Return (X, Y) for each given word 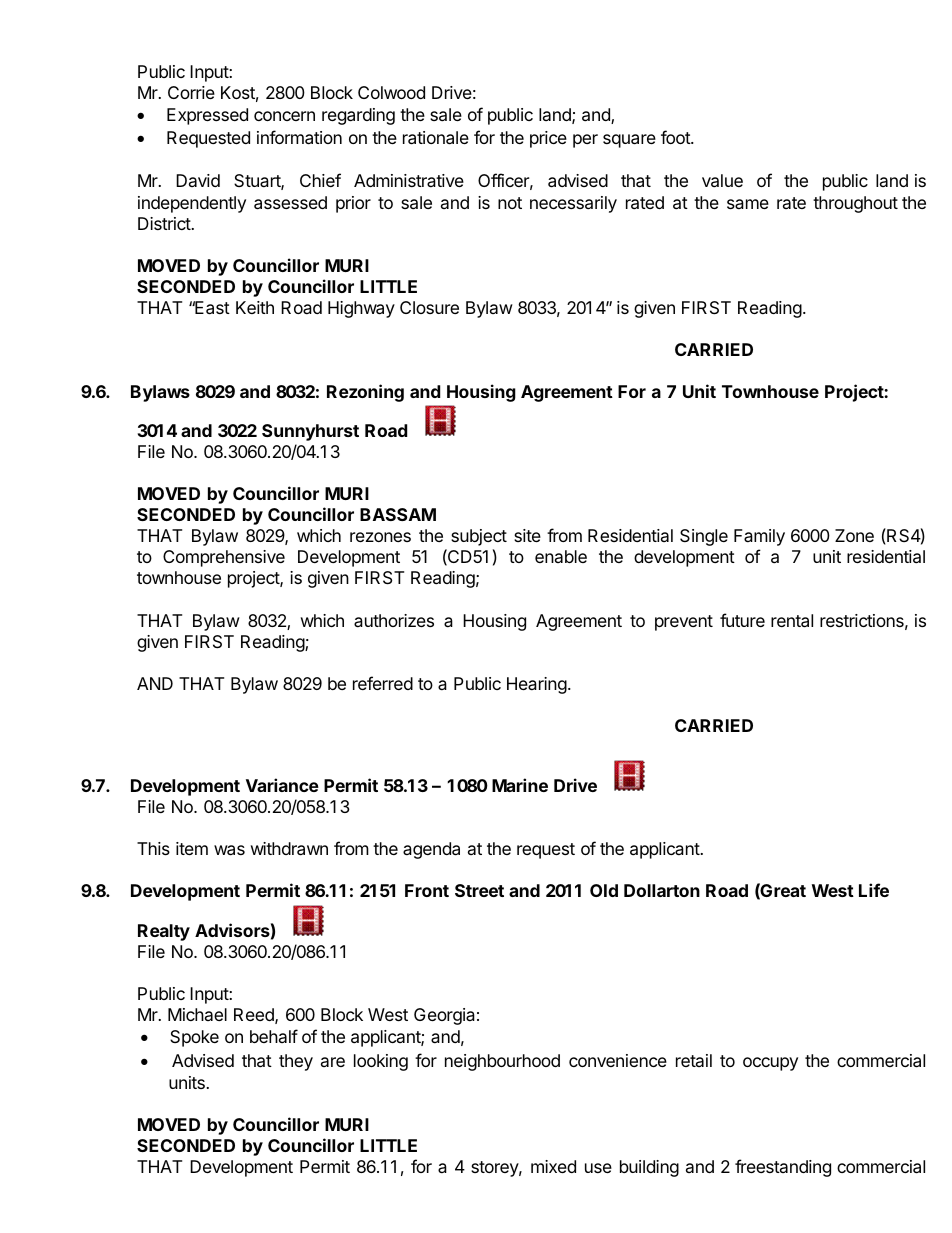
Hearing (537, 685)
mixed (553, 1166)
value (722, 181)
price (548, 139)
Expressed (207, 116)
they (296, 1062)
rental (792, 621)
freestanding (783, 1168)
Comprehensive (224, 558)
